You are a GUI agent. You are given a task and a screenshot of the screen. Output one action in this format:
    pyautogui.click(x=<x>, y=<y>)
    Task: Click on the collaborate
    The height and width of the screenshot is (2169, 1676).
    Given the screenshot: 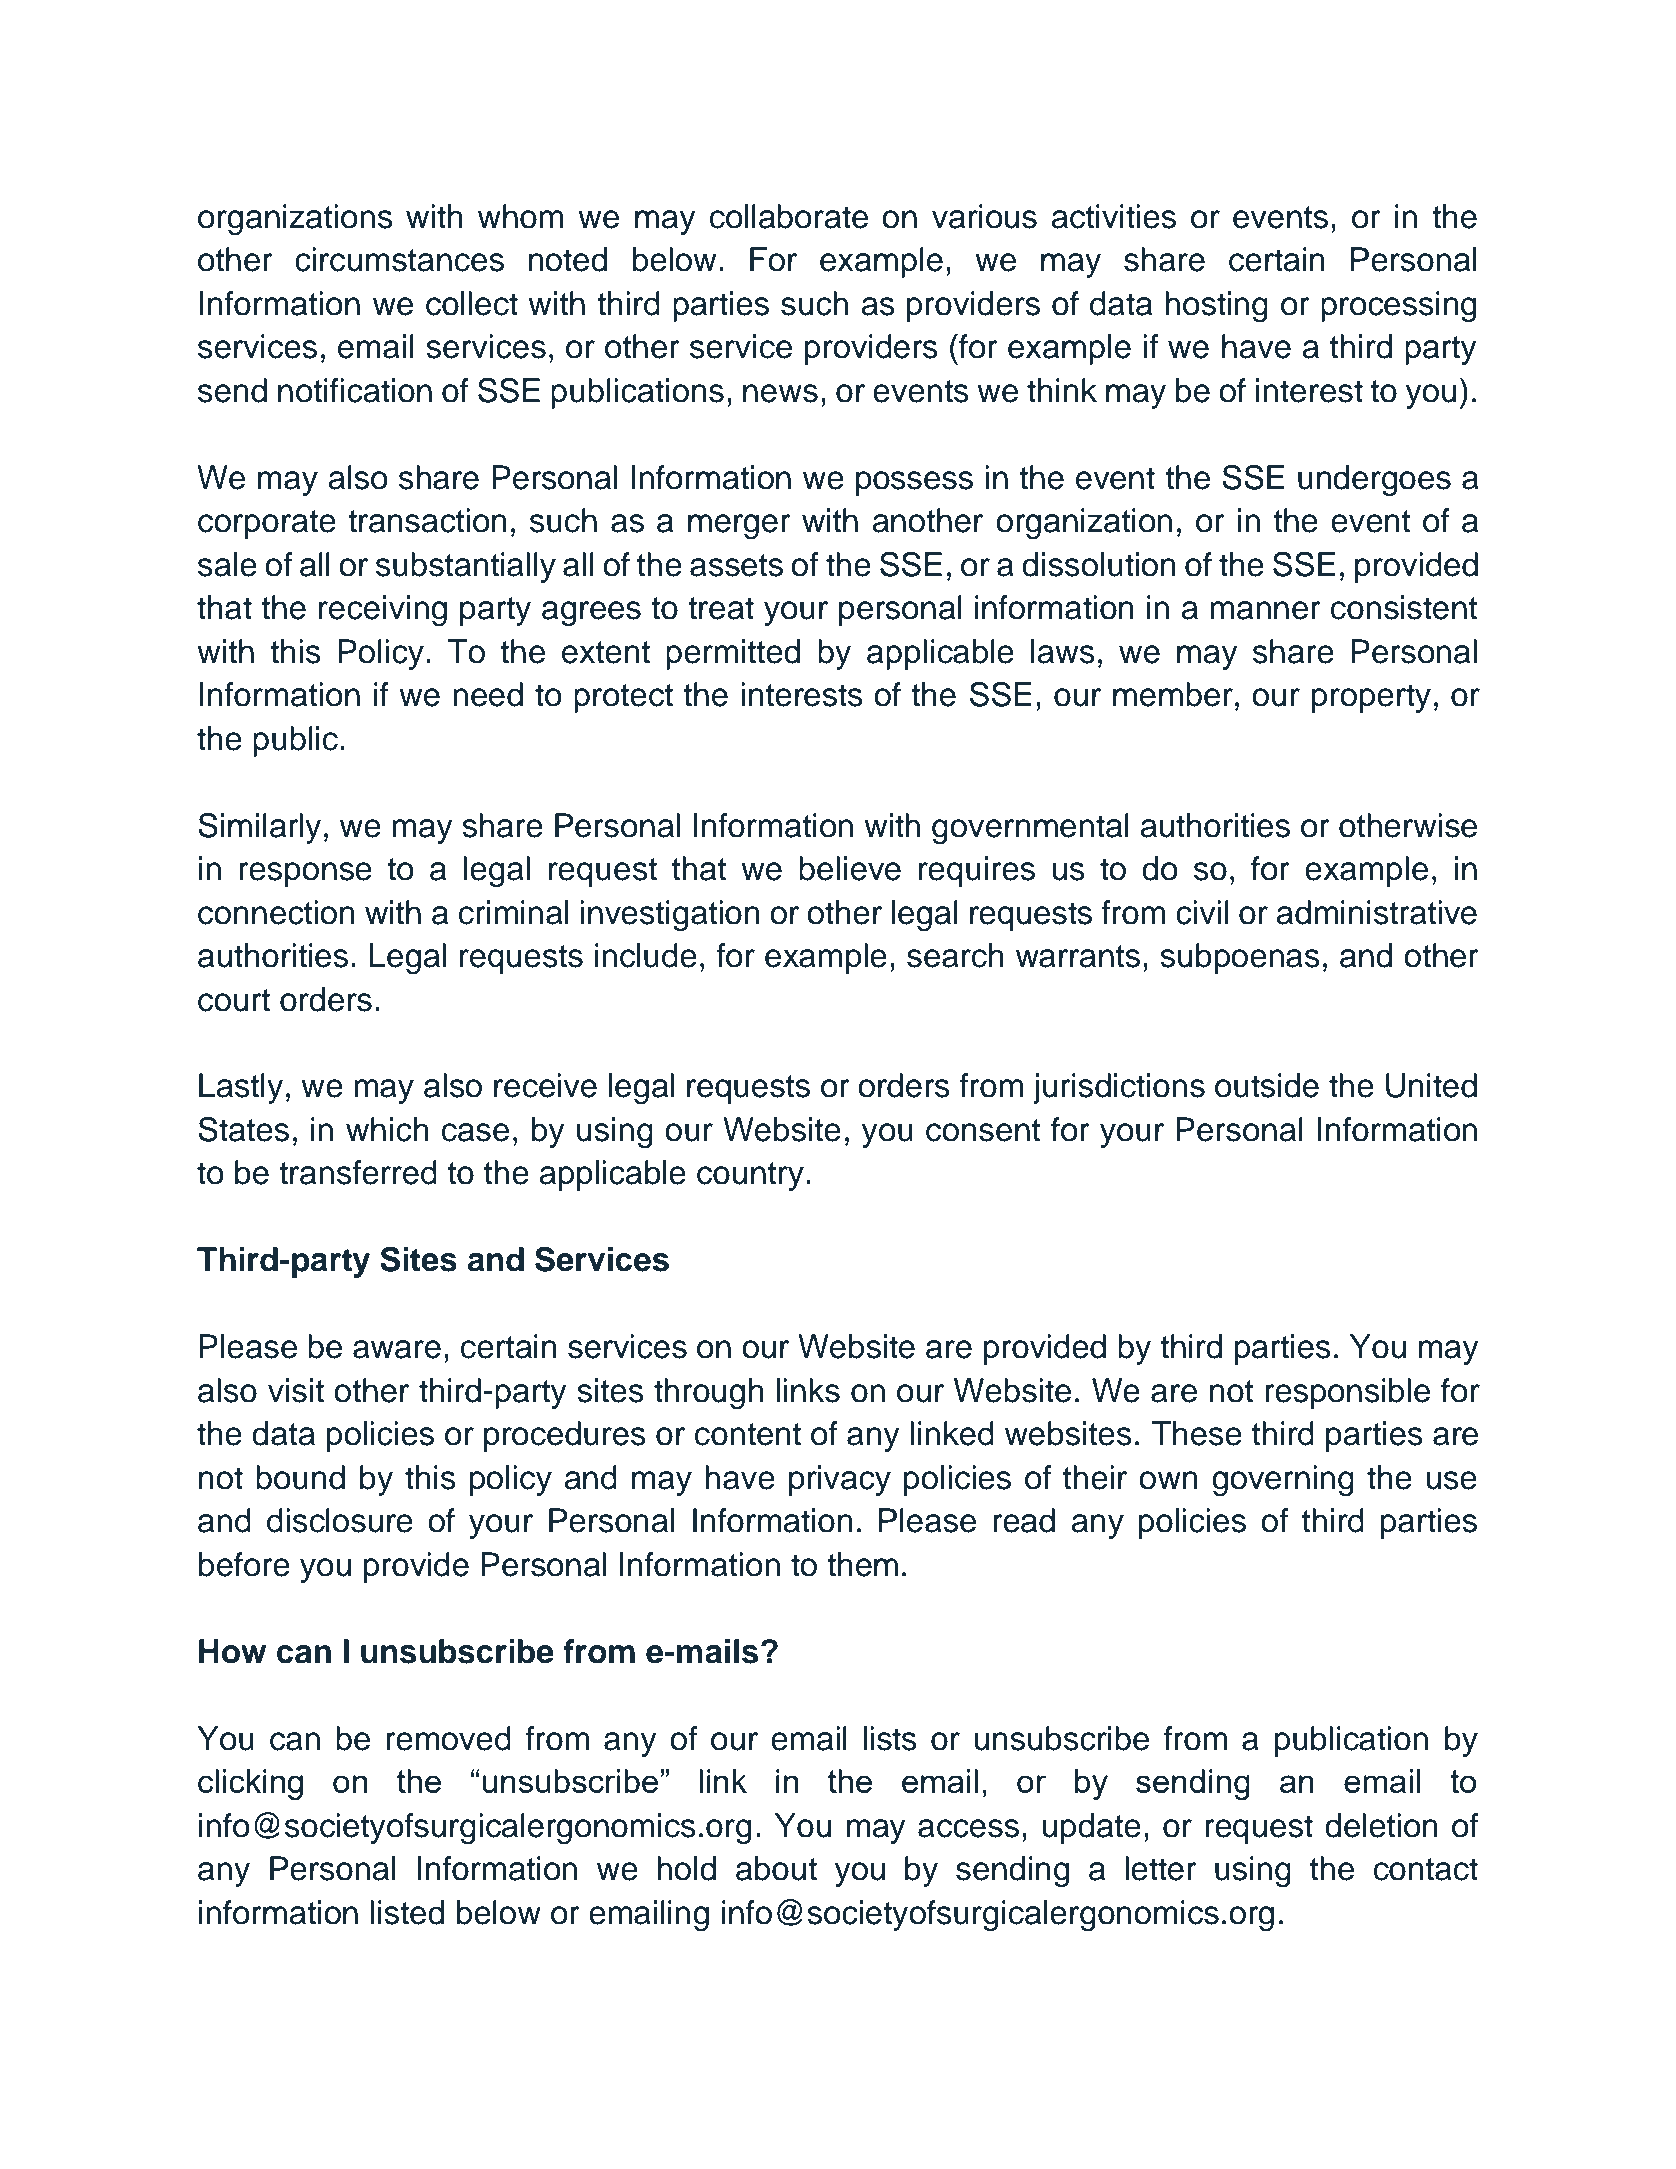 What is the action you would take?
    pyautogui.click(x=789, y=216)
